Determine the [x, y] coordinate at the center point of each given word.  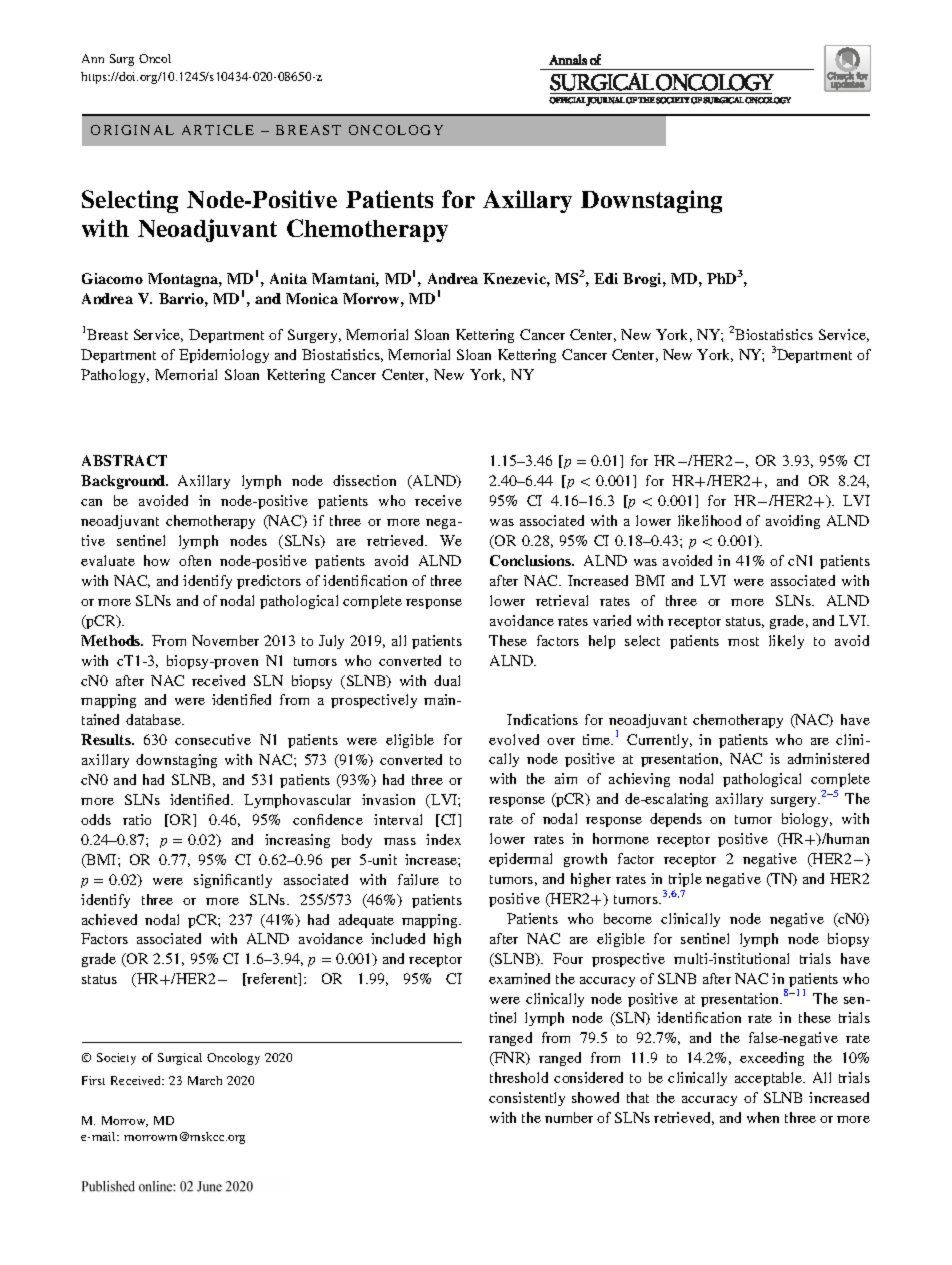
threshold [519, 1077]
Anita [288, 278]
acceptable [769, 1079]
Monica [312, 298]
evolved [514, 739]
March [205, 1080]
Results [107, 739]
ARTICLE [218, 130]
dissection [364, 480]
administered [828, 758]
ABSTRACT [124, 460]
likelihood [709, 520]
